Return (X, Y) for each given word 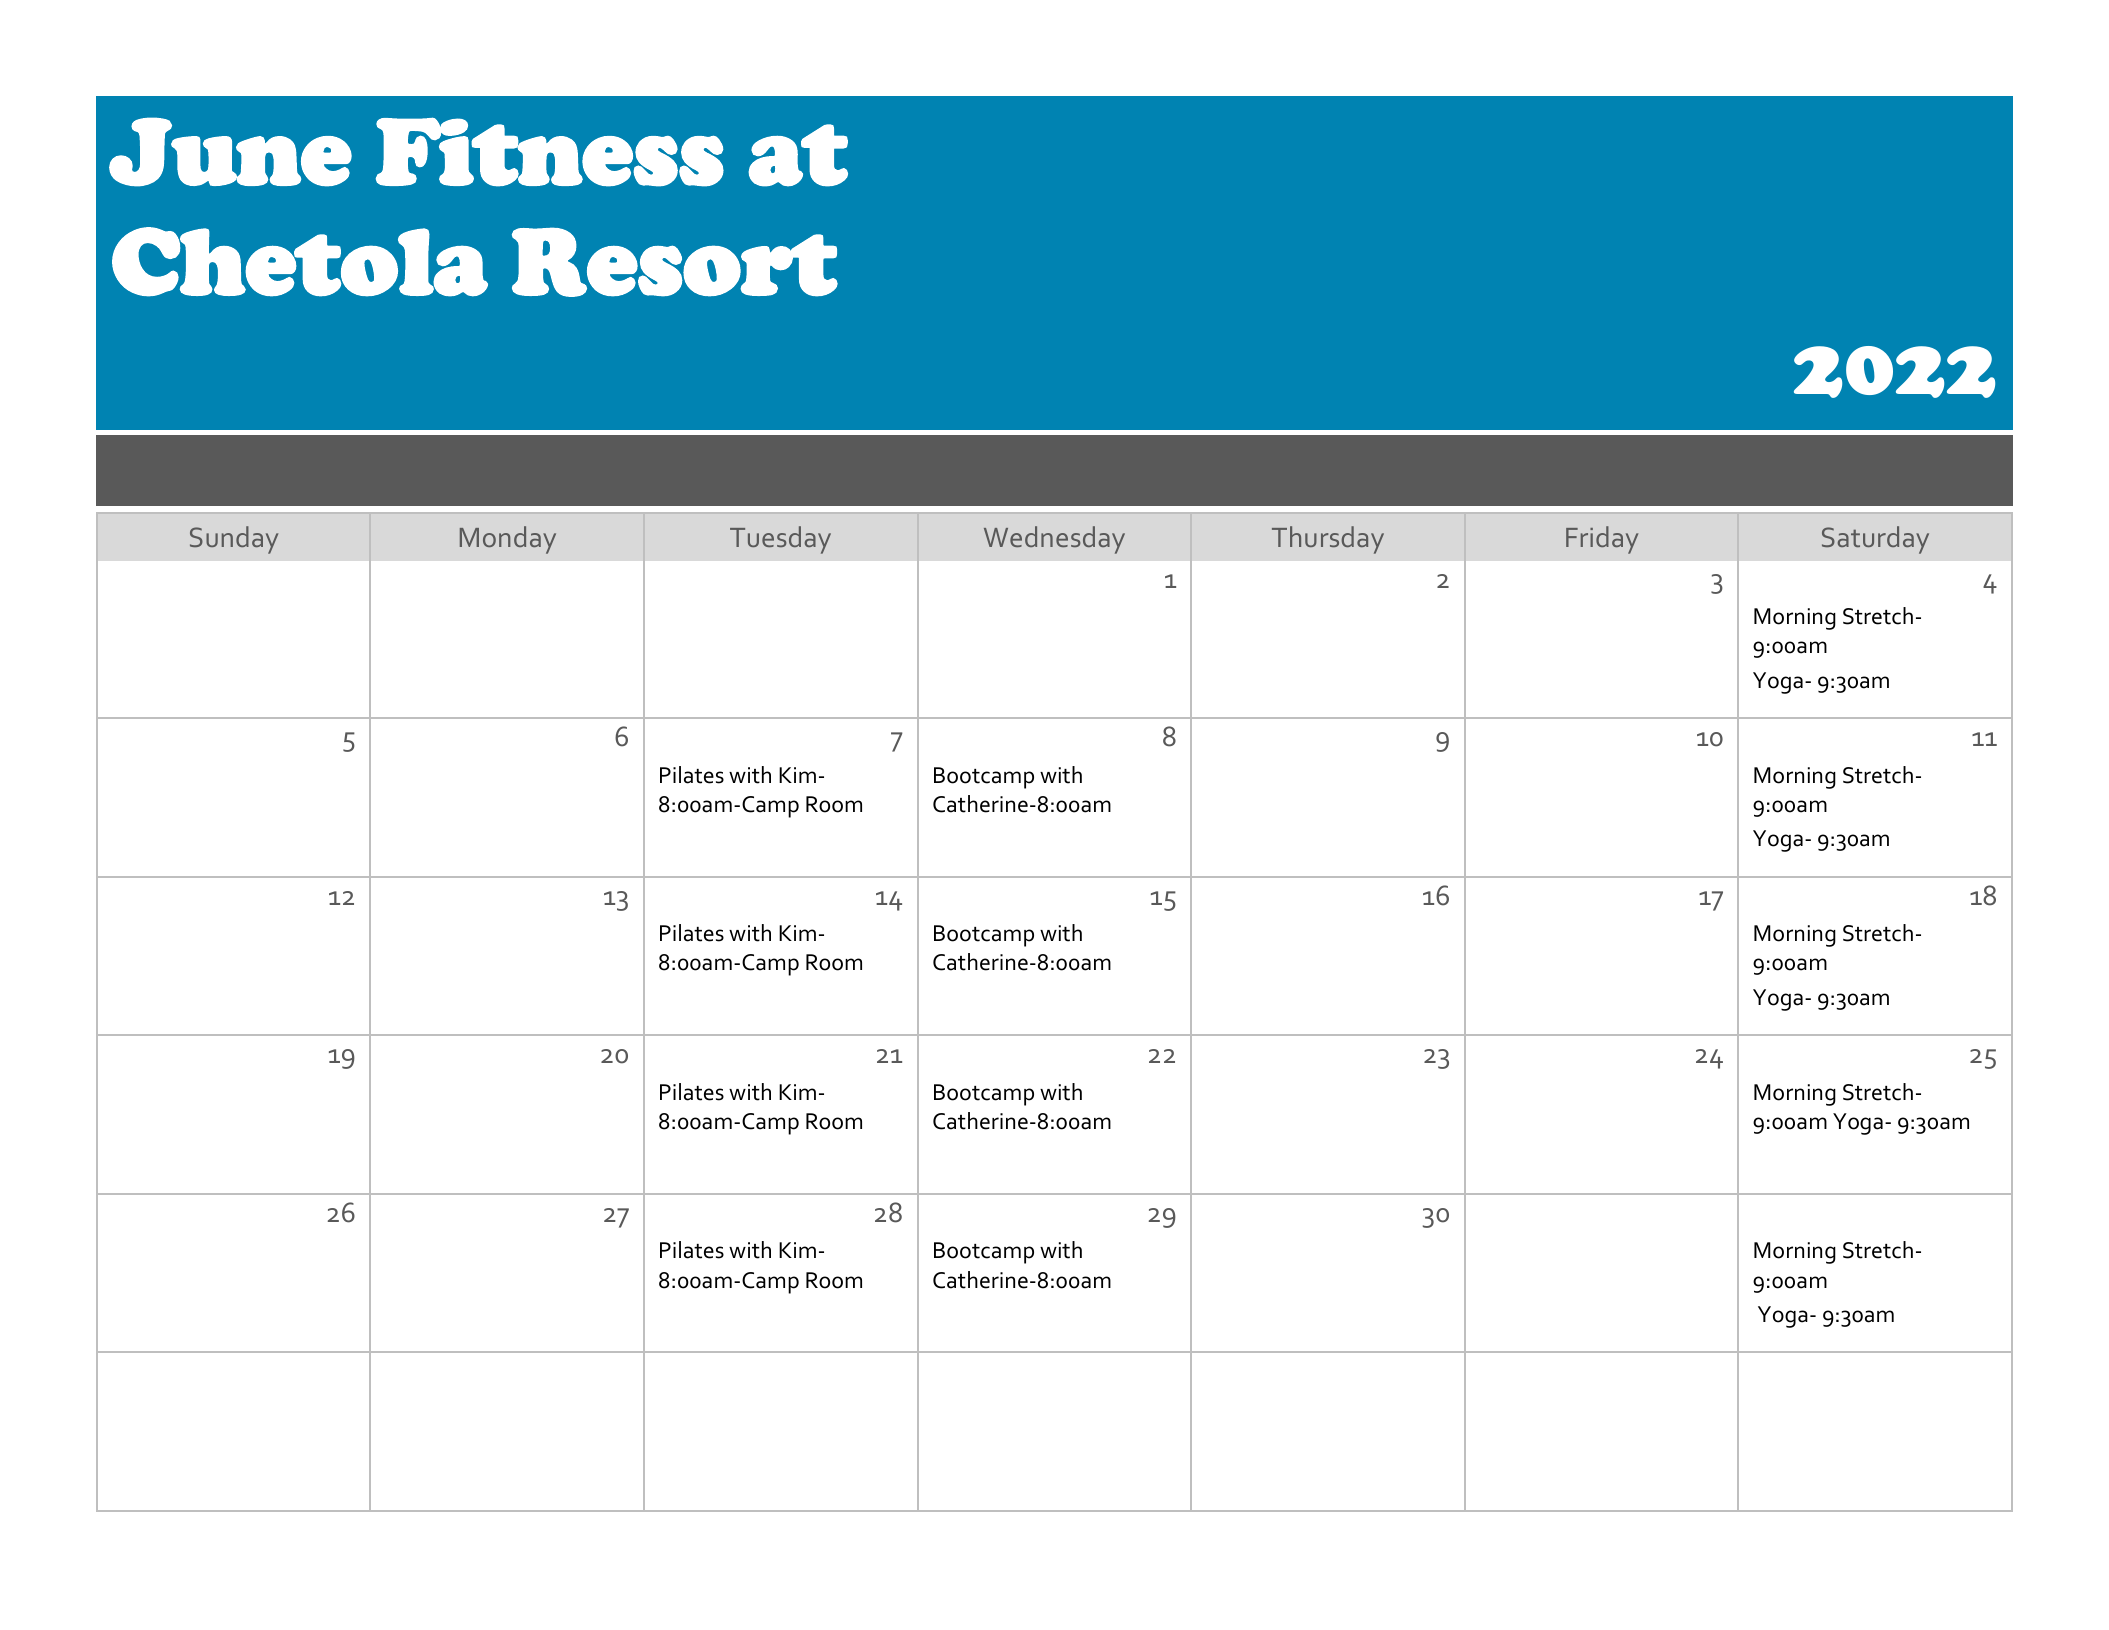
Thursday (1328, 540)
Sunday (234, 540)
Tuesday (780, 540)
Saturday (1875, 540)
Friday (1602, 540)
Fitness (550, 152)
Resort (675, 262)
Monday (508, 540)
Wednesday (1054, 540)
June (230, 152)
